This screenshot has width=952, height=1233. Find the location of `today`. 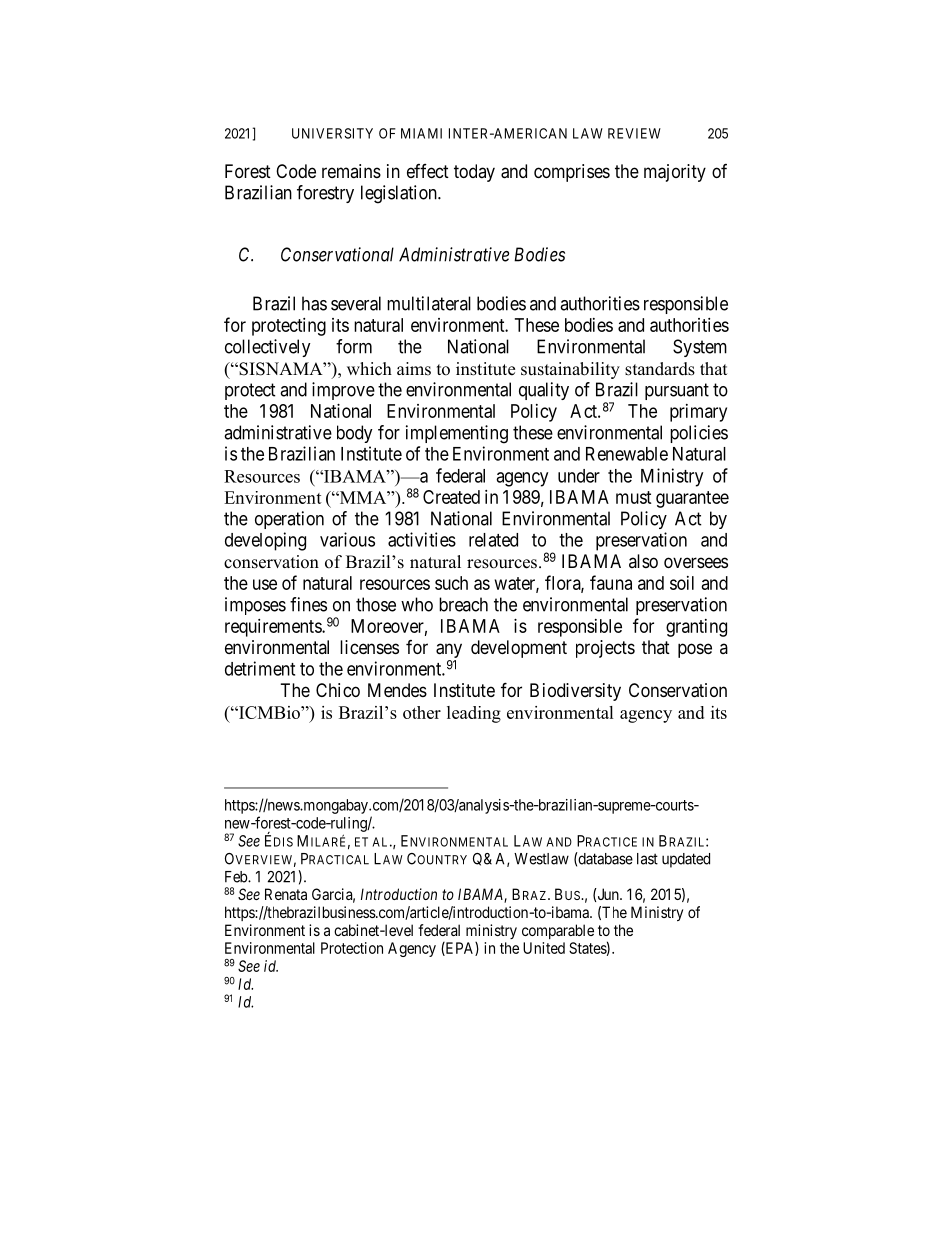

today is located at coordinates (474, 173).
